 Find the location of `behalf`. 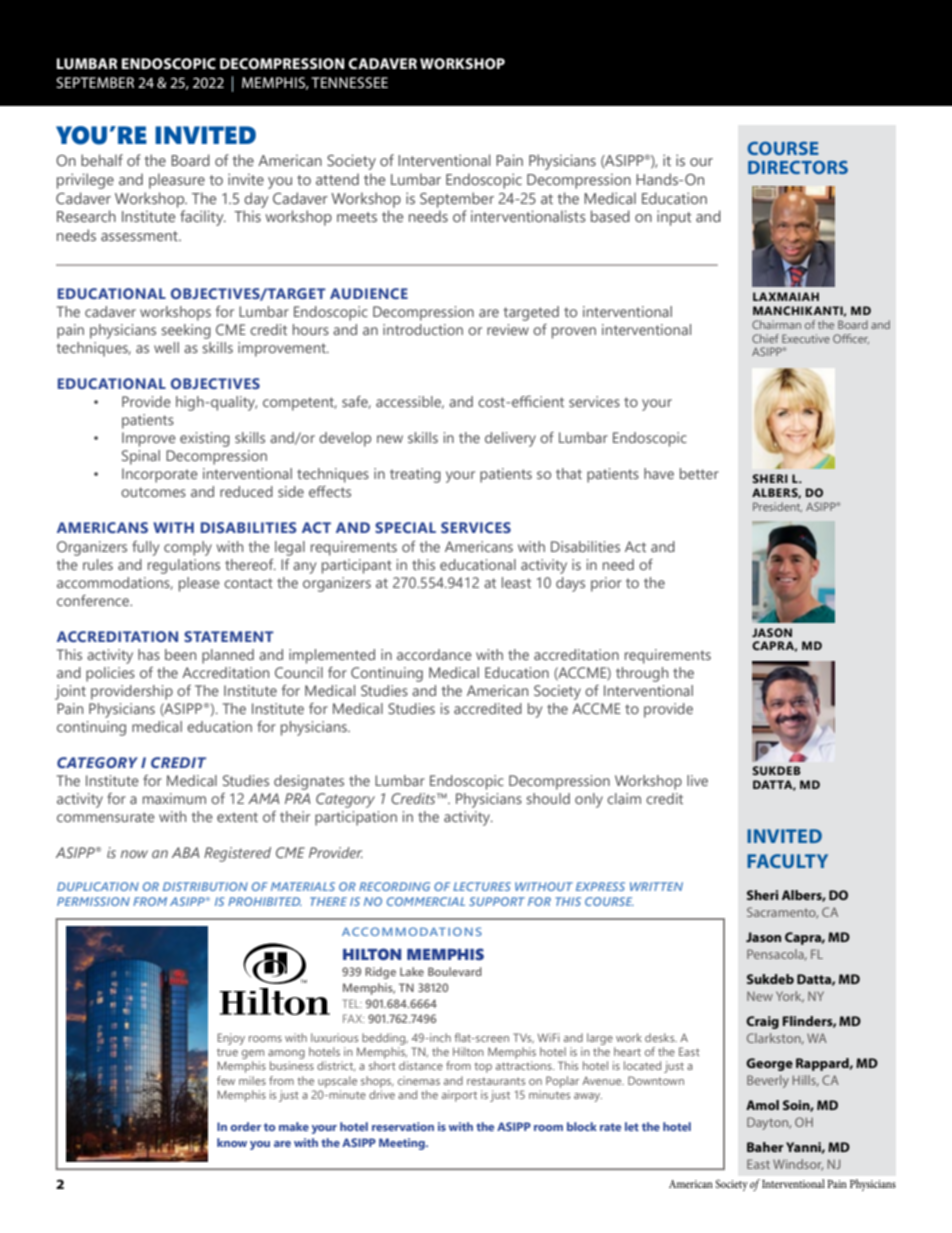

behalf is located at coordinates (102, 160).
